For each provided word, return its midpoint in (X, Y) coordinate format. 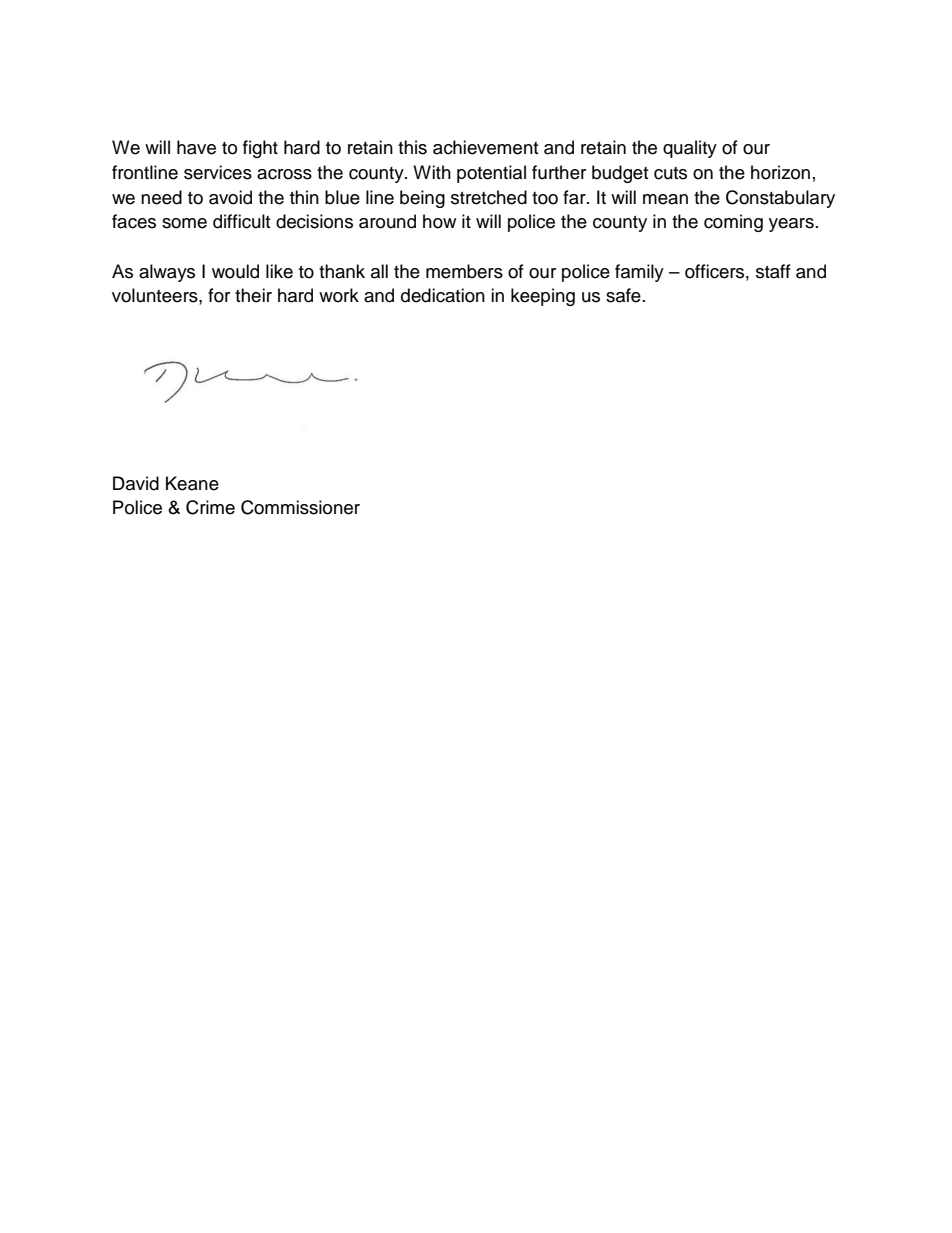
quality (690, 149)
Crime (210, 507)
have (196, 147)
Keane (192, 483)
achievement (485, 147)
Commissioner (300, 507)
